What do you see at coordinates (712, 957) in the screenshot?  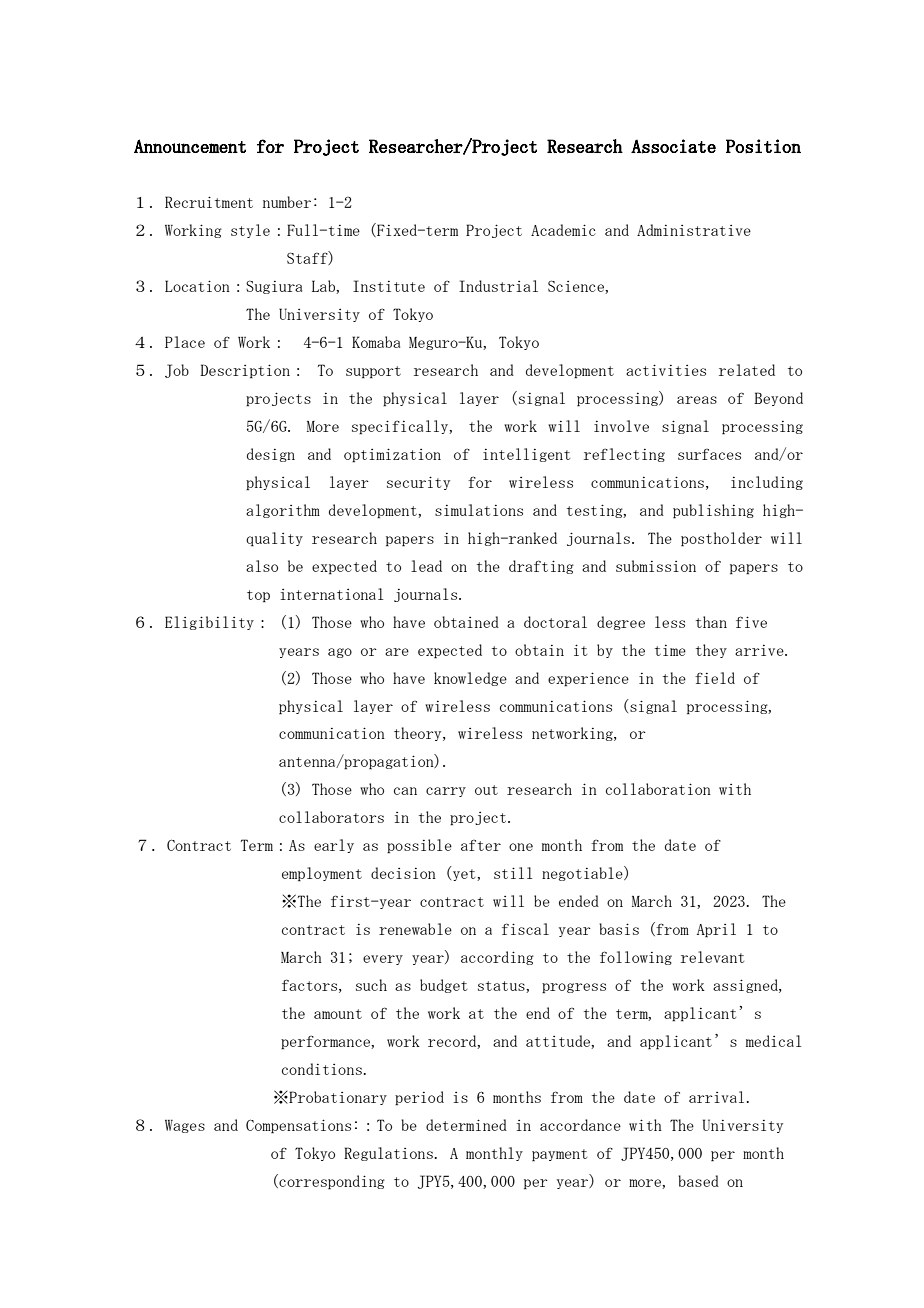 I see `relevant` at bounding box center [712, 957].
